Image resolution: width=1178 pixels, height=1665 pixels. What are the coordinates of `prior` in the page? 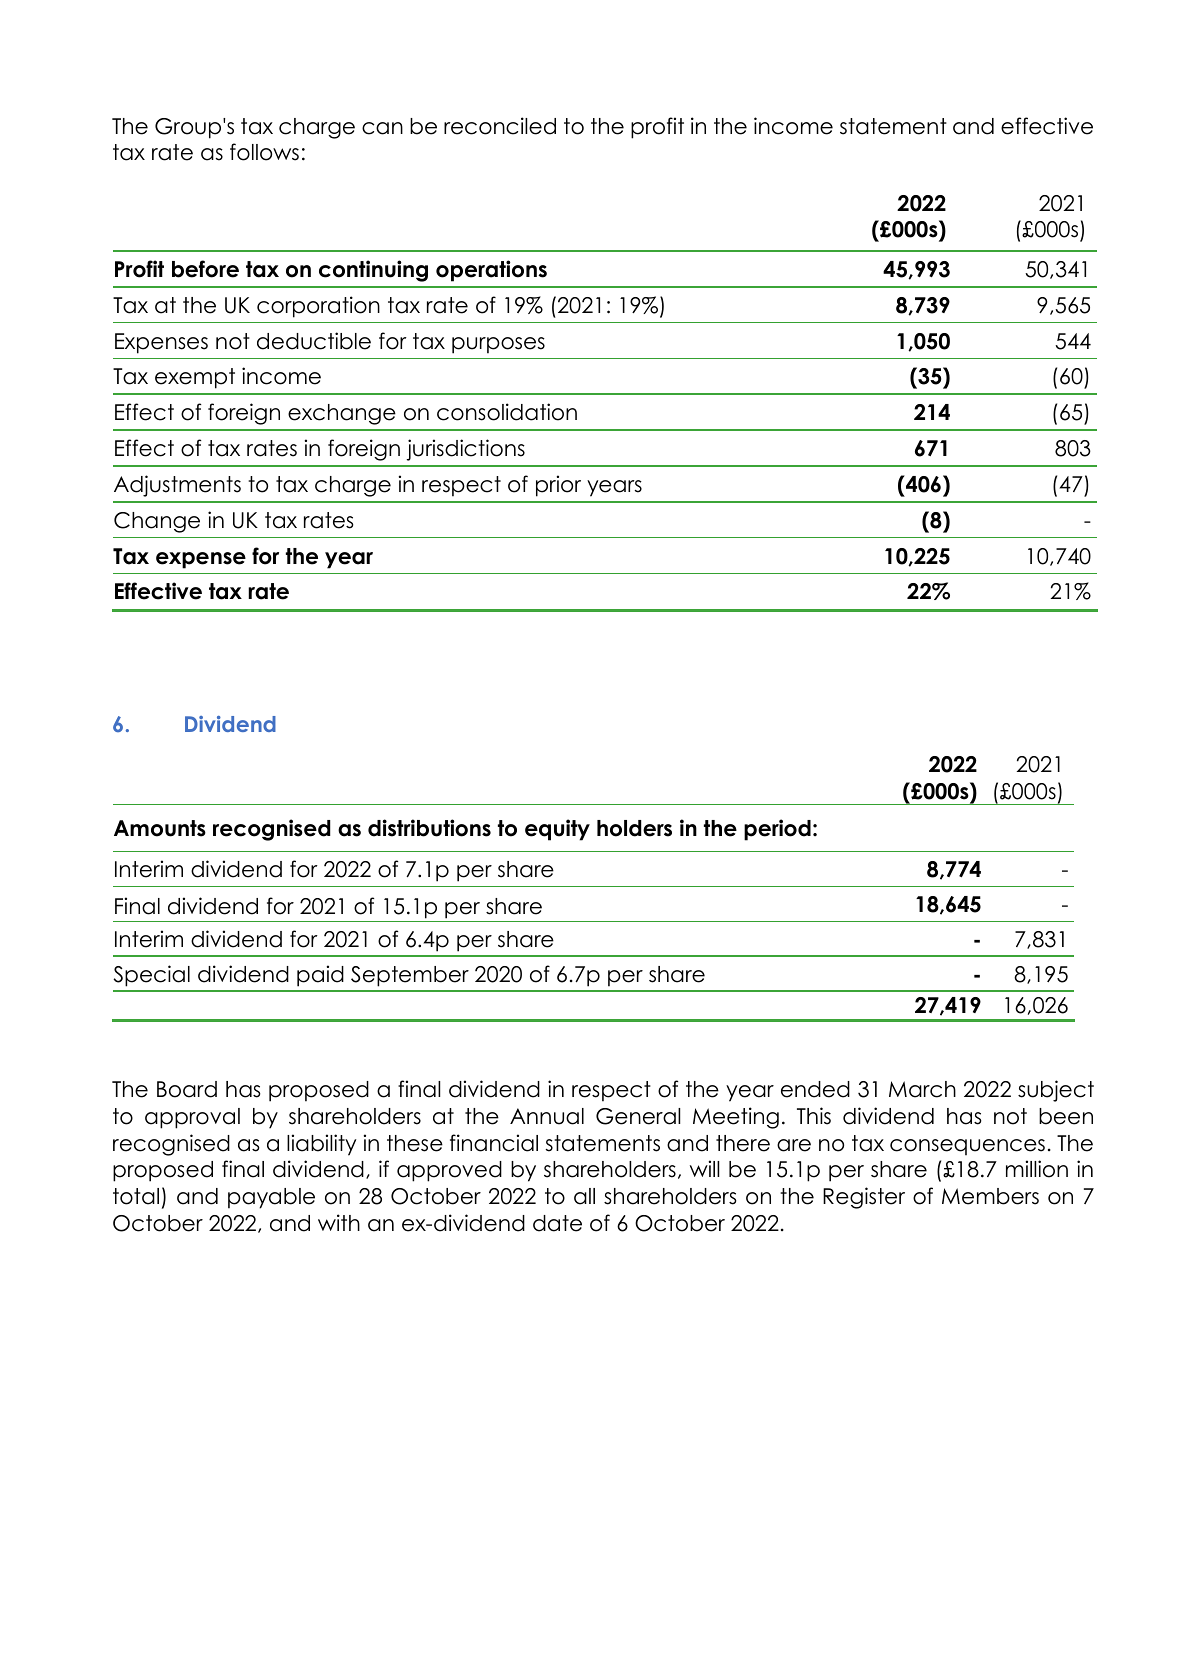 It's located at (558, 486).
